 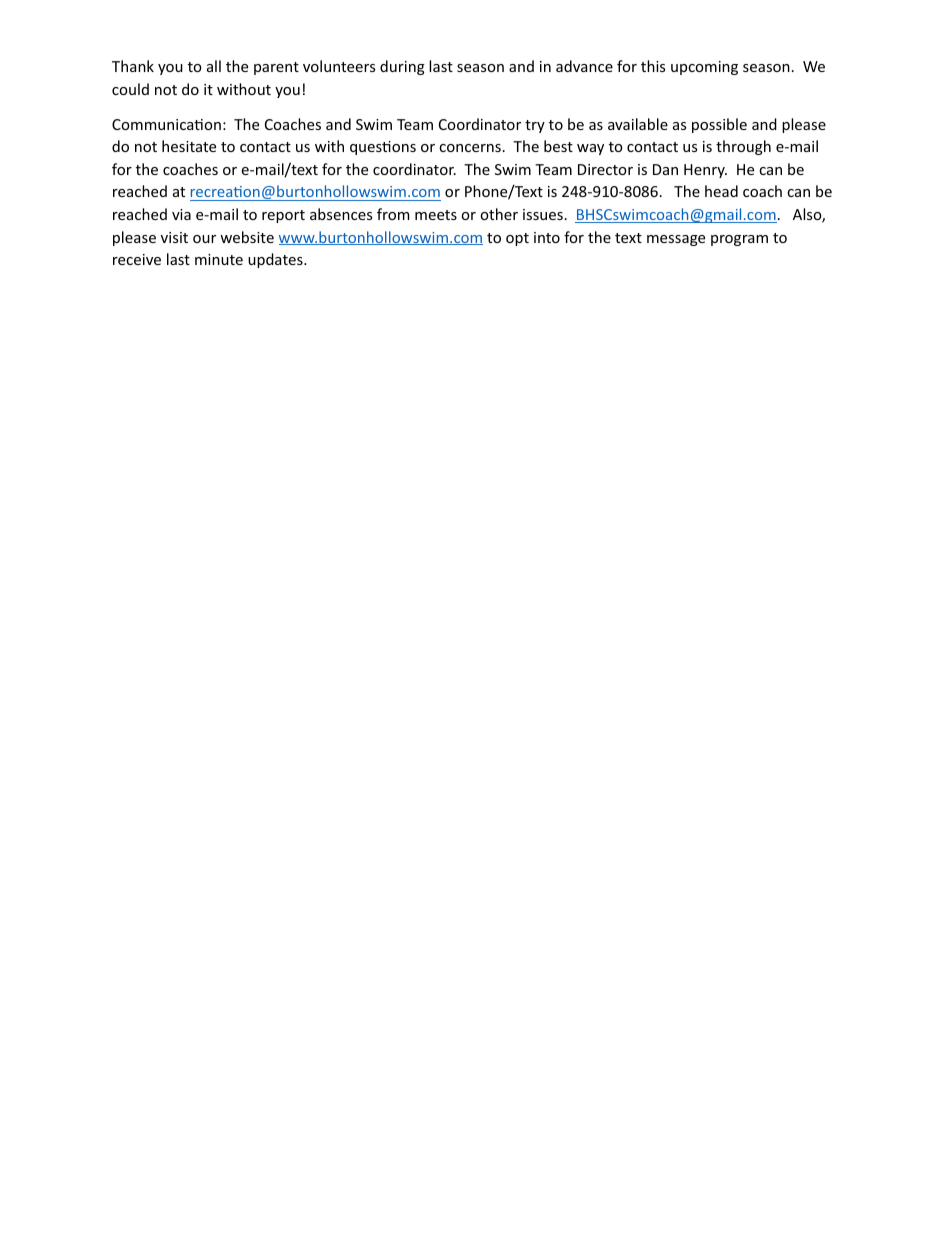 What do you see at coordinates (219, 259) in the screenshot?
I see `minute` at bounding box center [219, 259].
